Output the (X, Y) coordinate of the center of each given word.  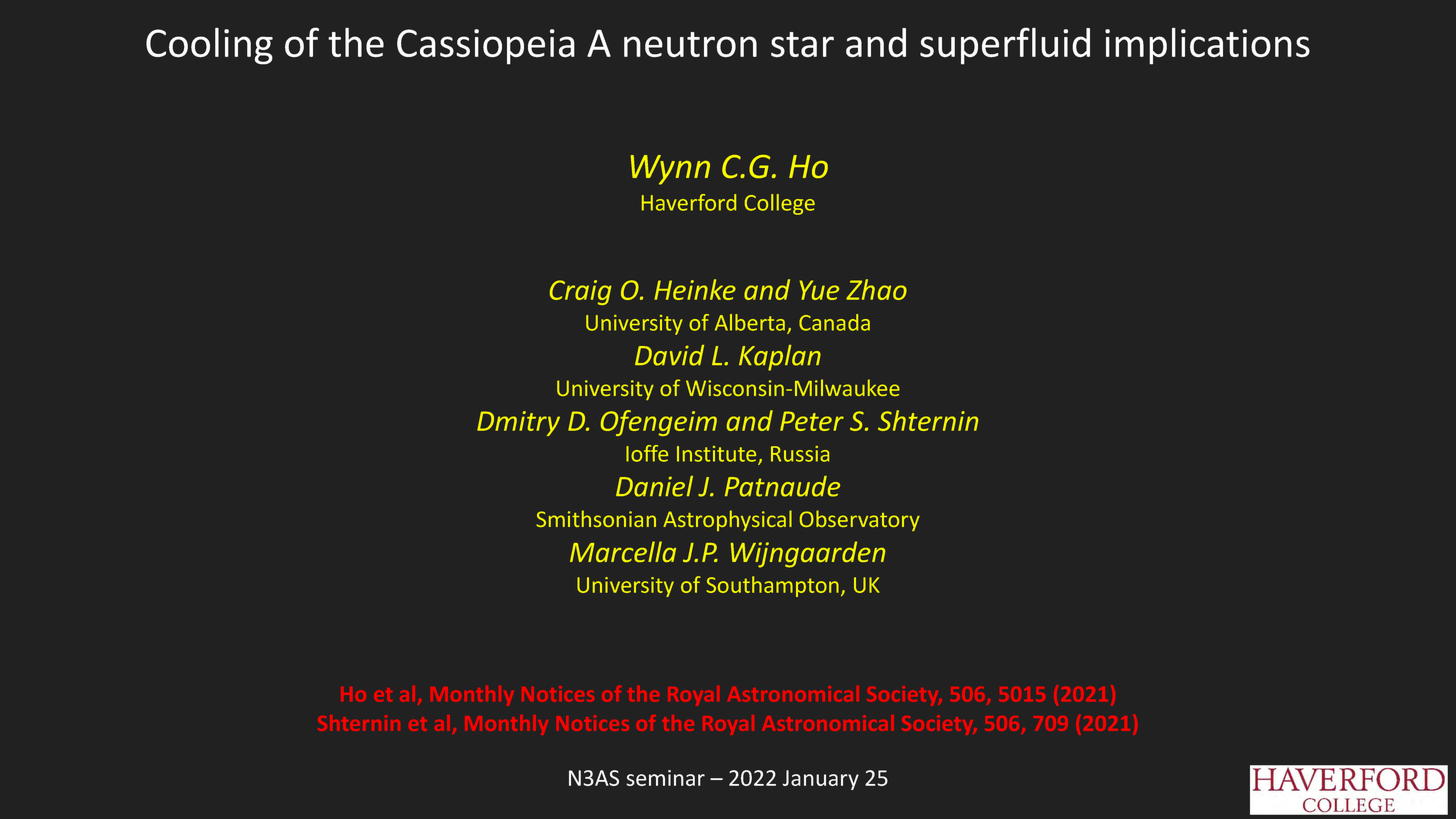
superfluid (1005, 46)
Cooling (209, 46)
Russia (800, 454)
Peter (812, 421)
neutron (690, 45)
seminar (665, 778)
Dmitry (518, 423)
